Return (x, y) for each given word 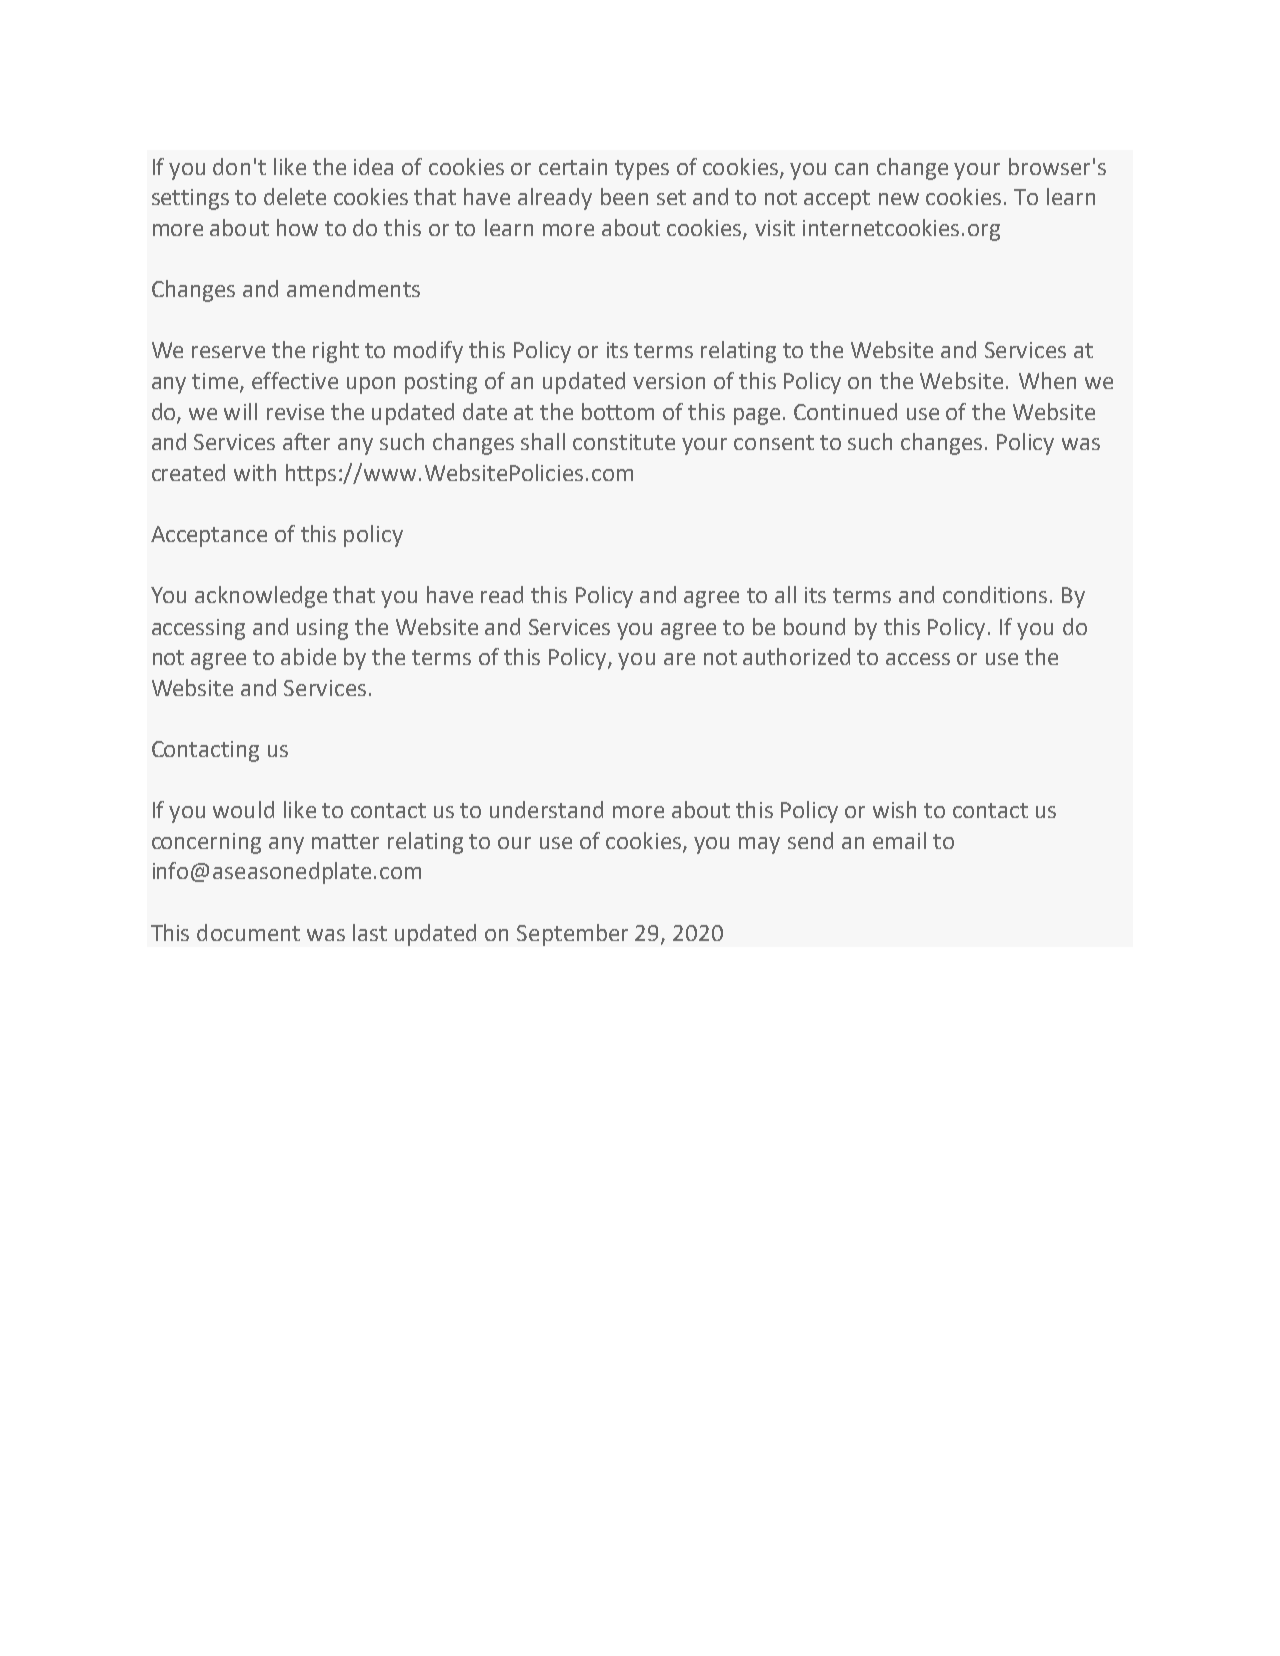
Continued (845, 411)
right (336, 352)
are (679, 659)
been (624, 196)
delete (295, 196)
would (243, 809)
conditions (995, 594)
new (899, 199)
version (669, 381)
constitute (624, 442)
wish (894, 809)
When (1047, 380)
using (322, 629)
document (248, 932)
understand (546, 809)
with (255, 472)
